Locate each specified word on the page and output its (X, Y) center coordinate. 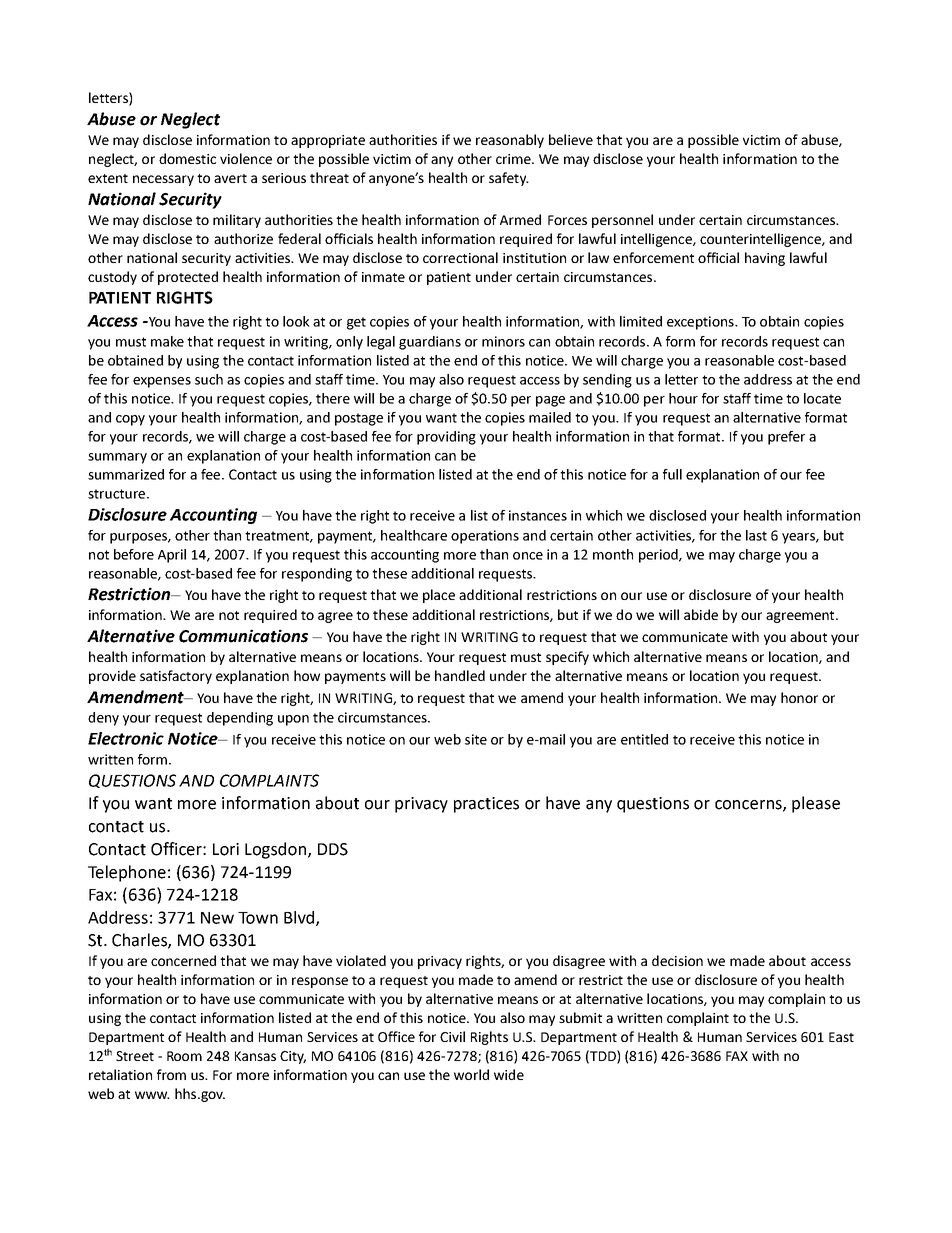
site (476, 739)
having (765, 259)
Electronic (126, 738)
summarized (126, 474)
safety (509, 179)
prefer (786, 438)
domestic (187, 158)
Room (184, 1056)
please (816, 804)
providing (446, 438)
